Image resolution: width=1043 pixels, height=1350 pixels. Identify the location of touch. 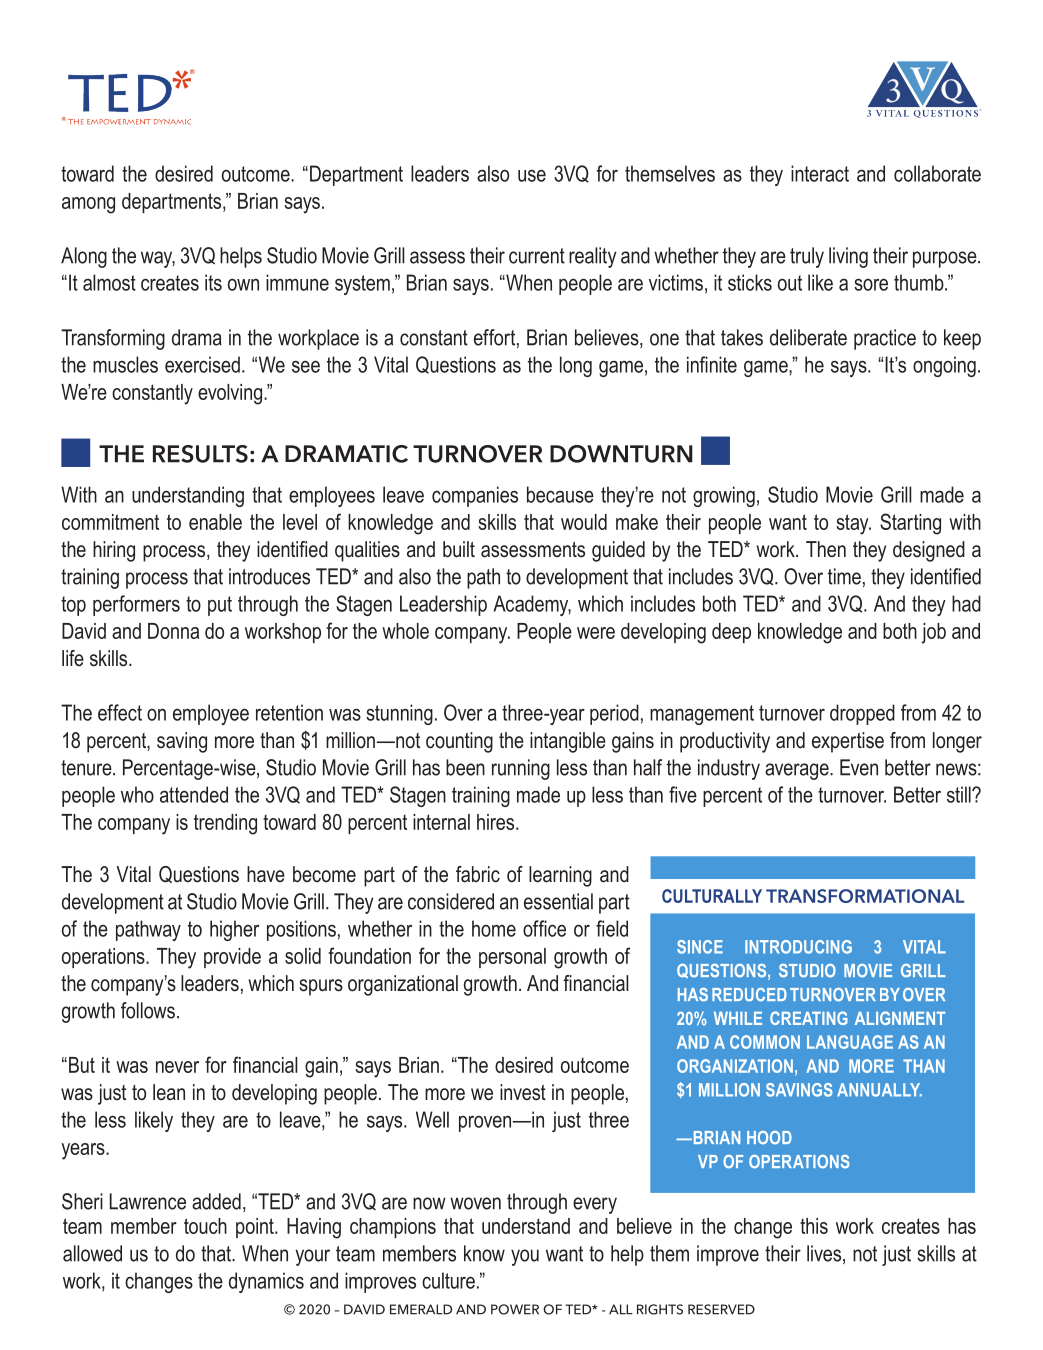
(205, 1226).
